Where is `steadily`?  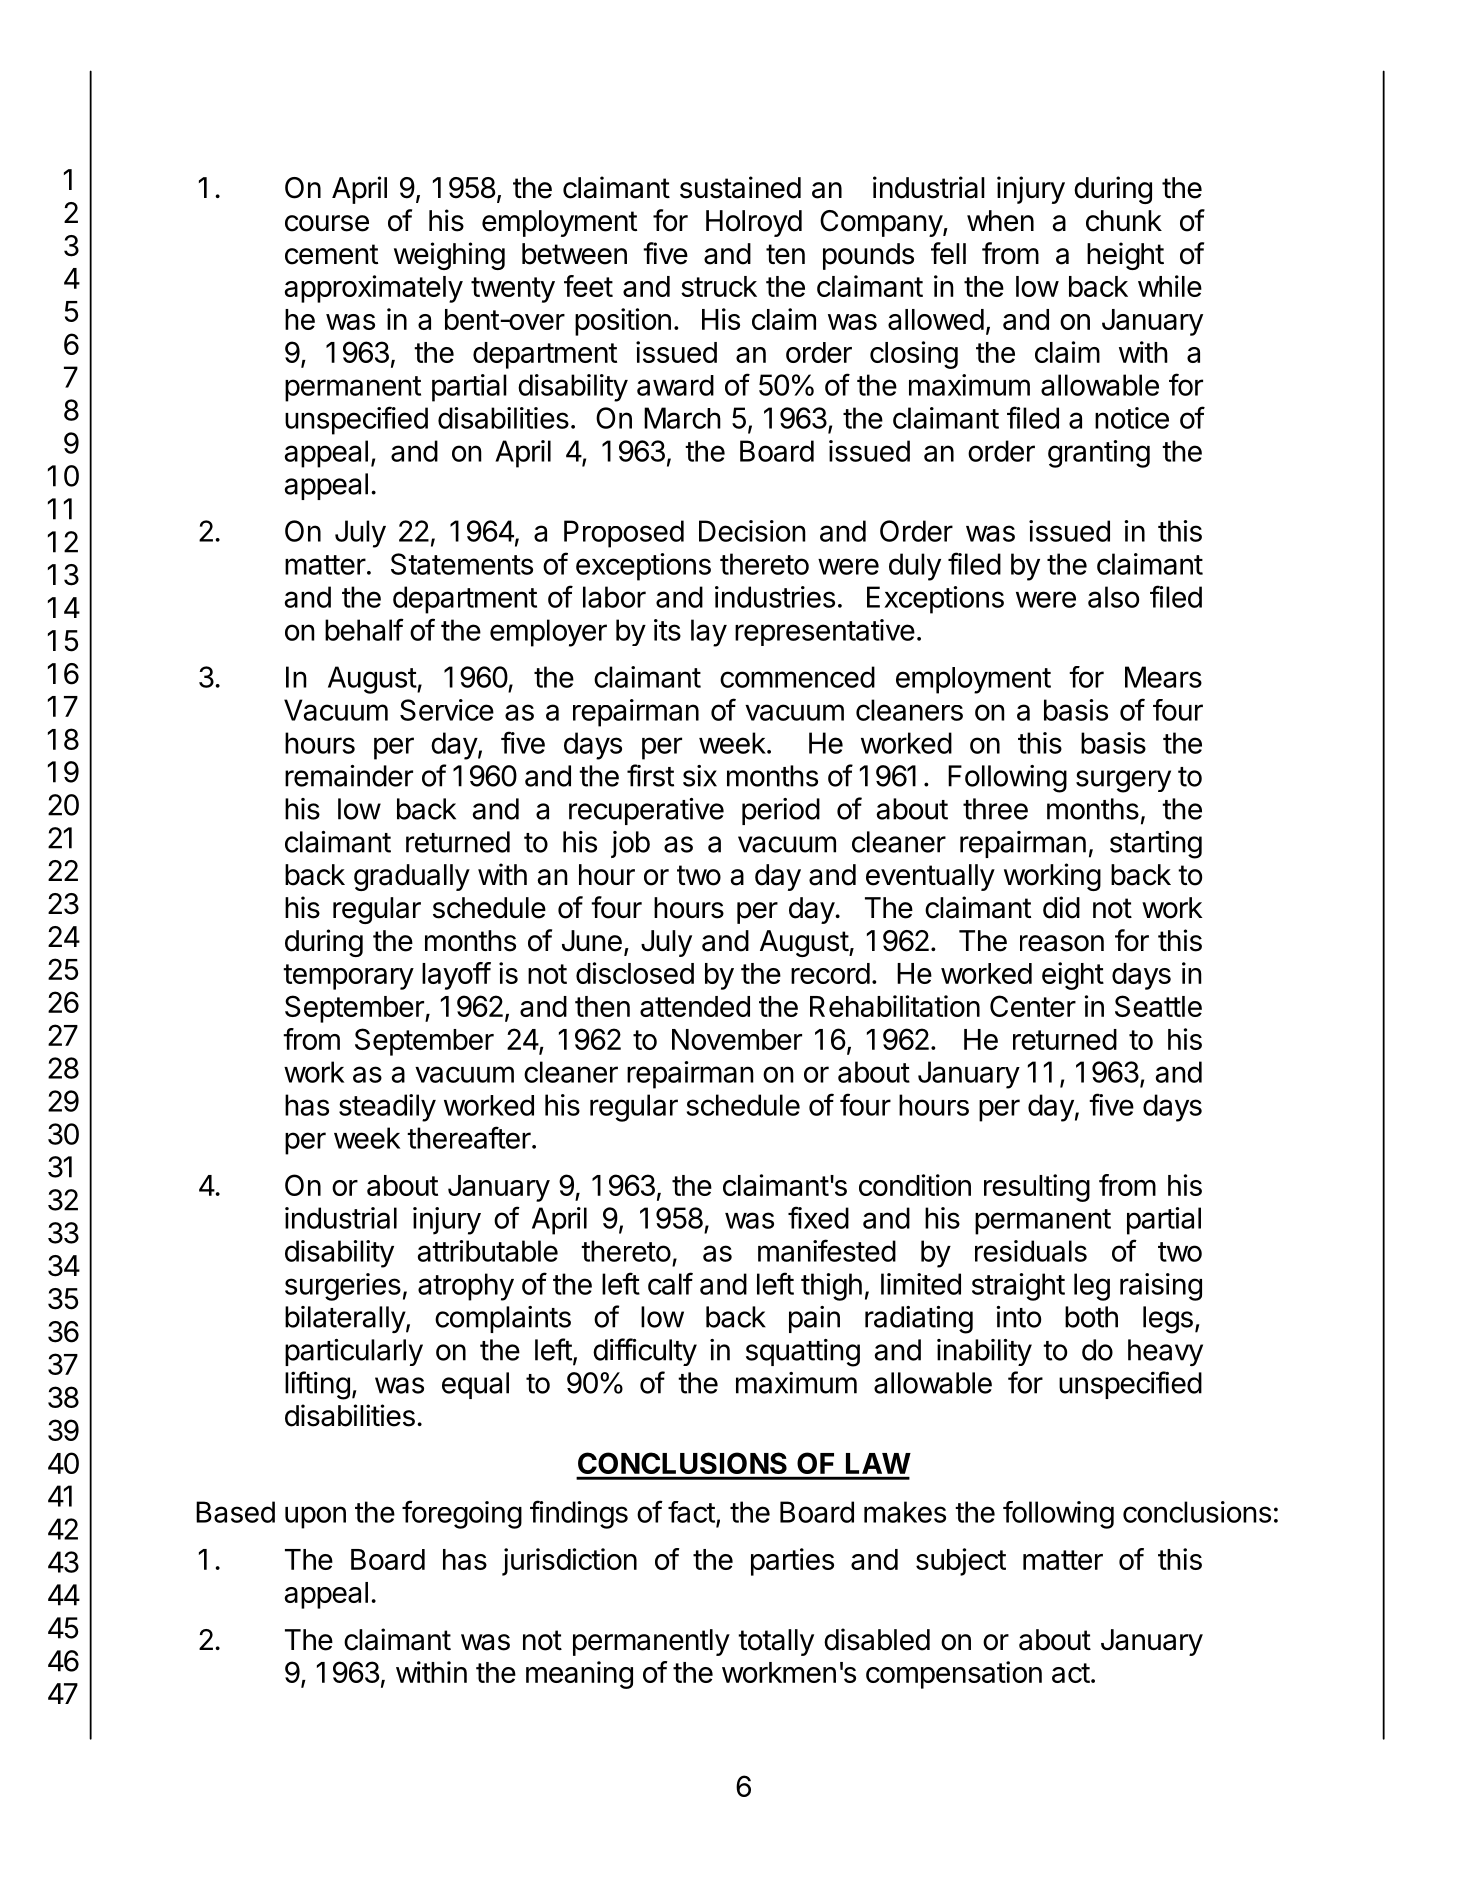 steadily is located at coordinates (387, 1108).
